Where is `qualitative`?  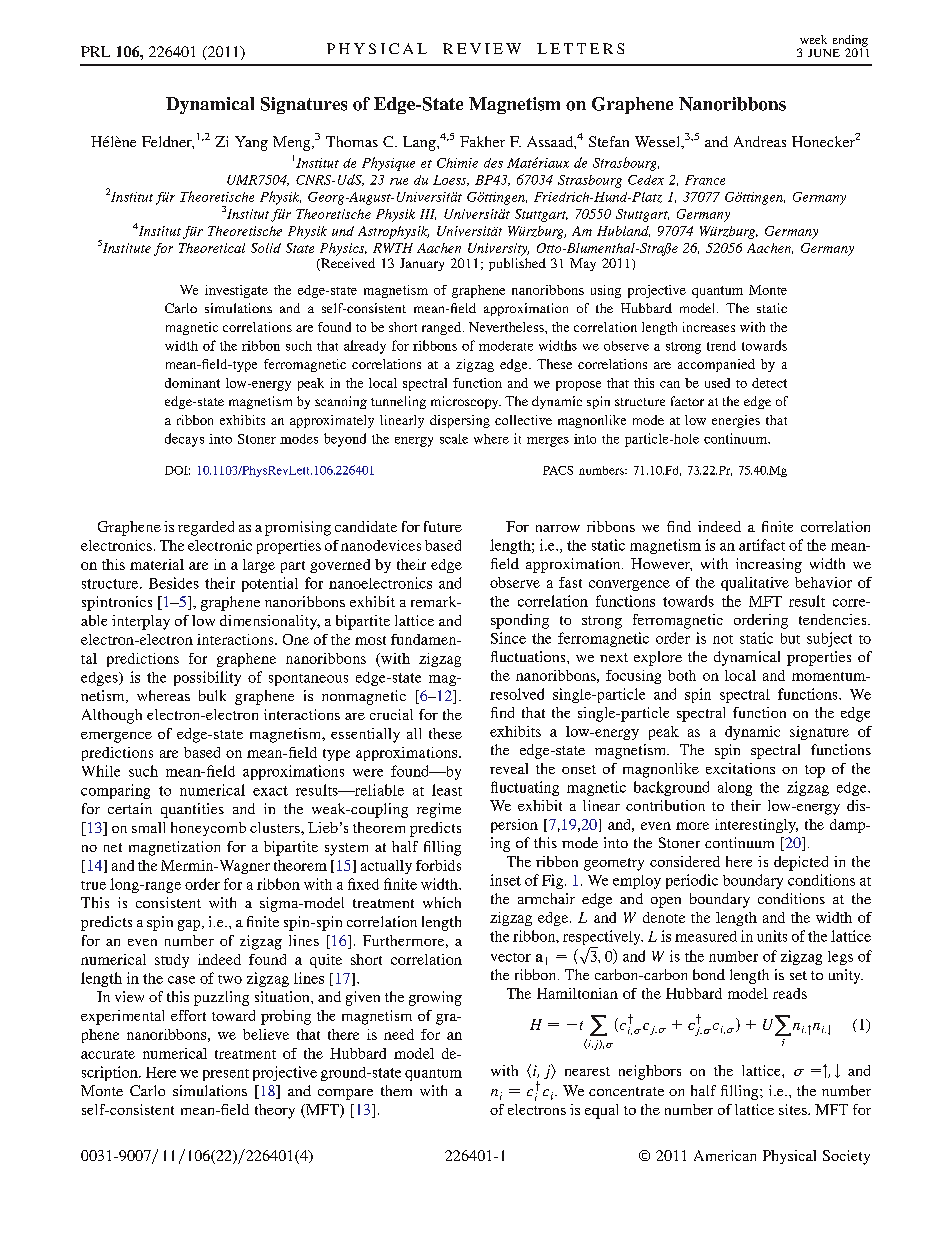 qualitative is located at coordinates (755, 584).
